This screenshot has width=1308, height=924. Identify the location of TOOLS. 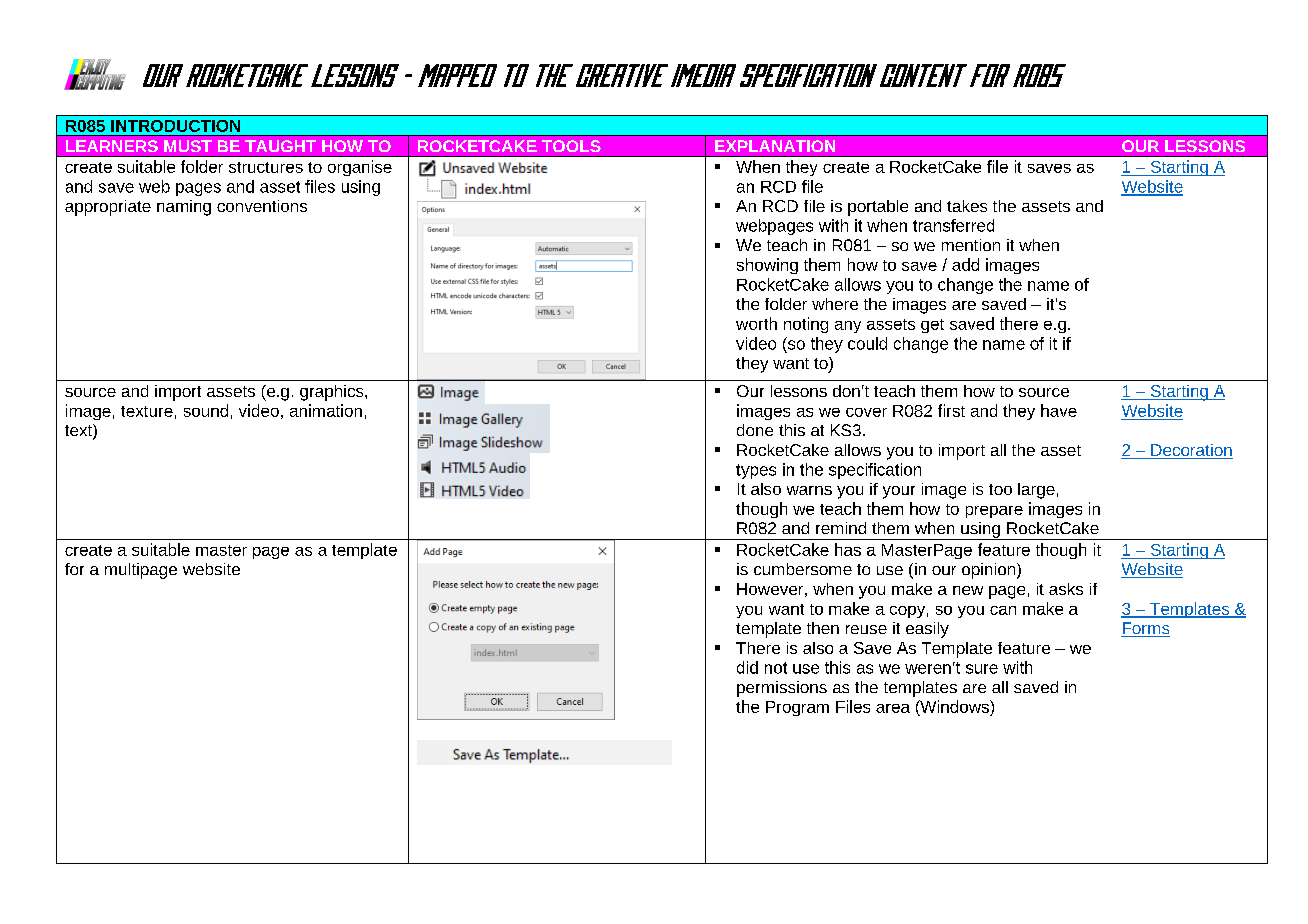
(571, 146).
